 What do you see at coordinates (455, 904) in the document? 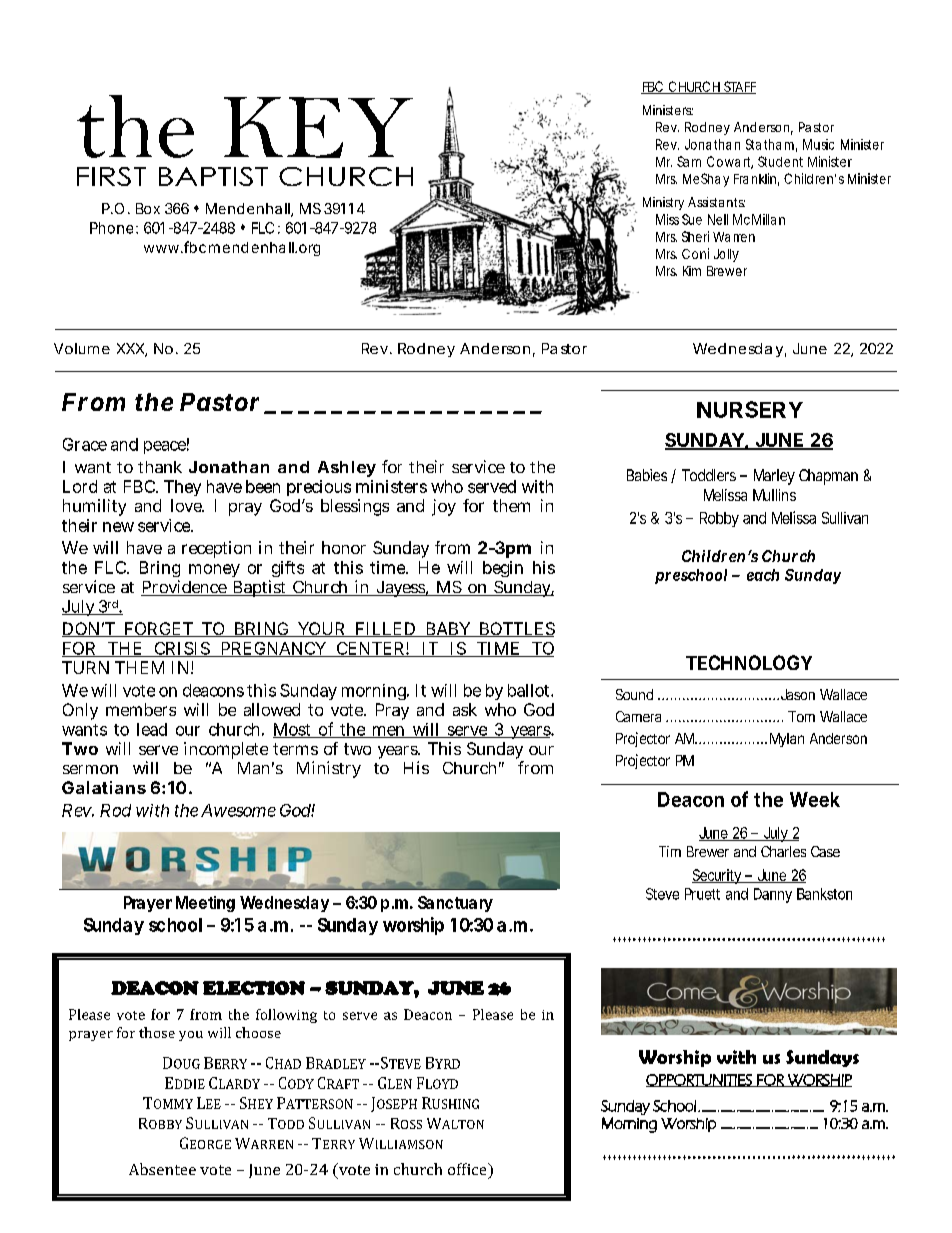
I see `Sanctuary` at bounding box center [455, 904].
